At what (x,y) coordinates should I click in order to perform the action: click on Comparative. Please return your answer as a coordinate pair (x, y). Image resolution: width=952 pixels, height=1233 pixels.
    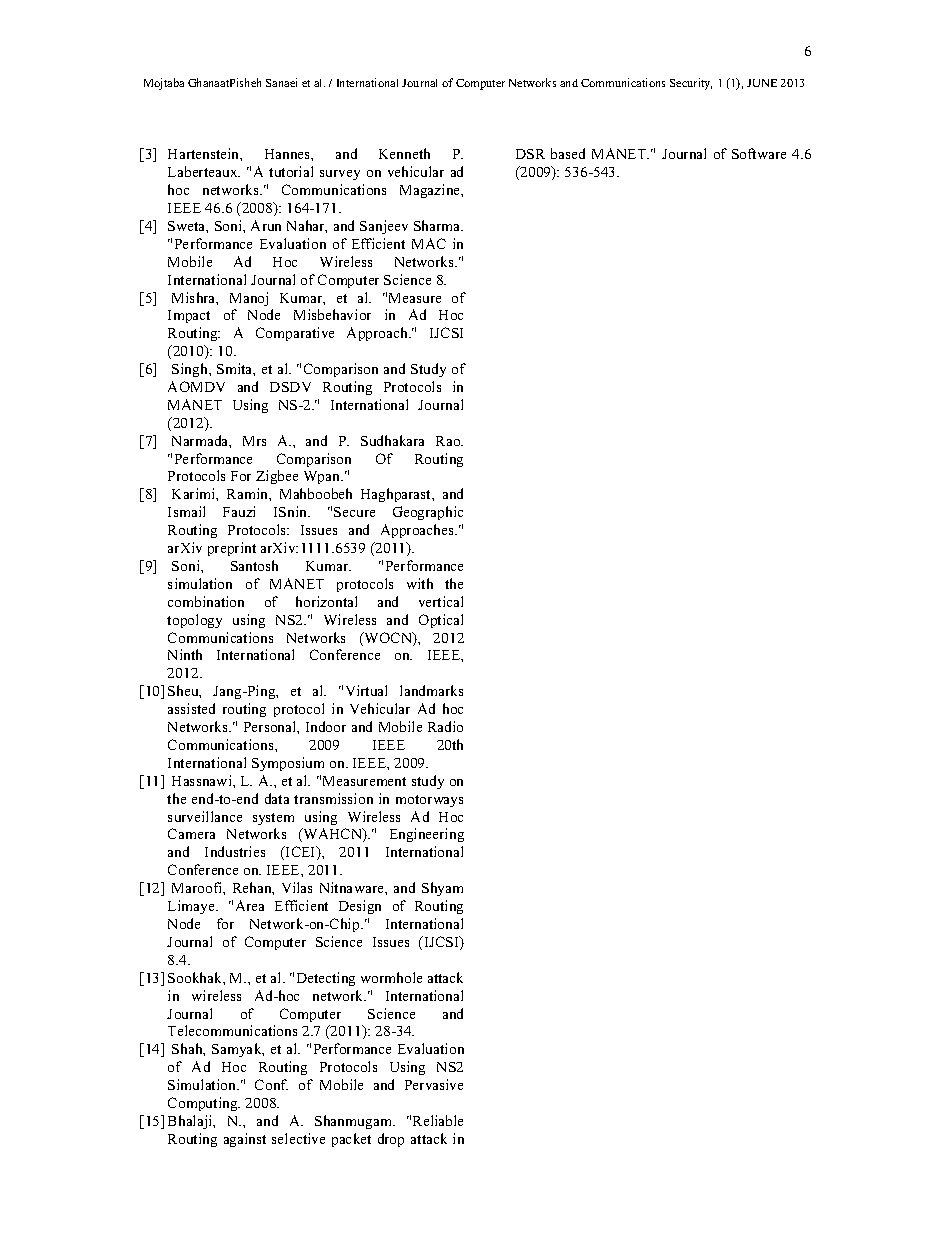
    Looking at the image, I should click on (295, 334).
